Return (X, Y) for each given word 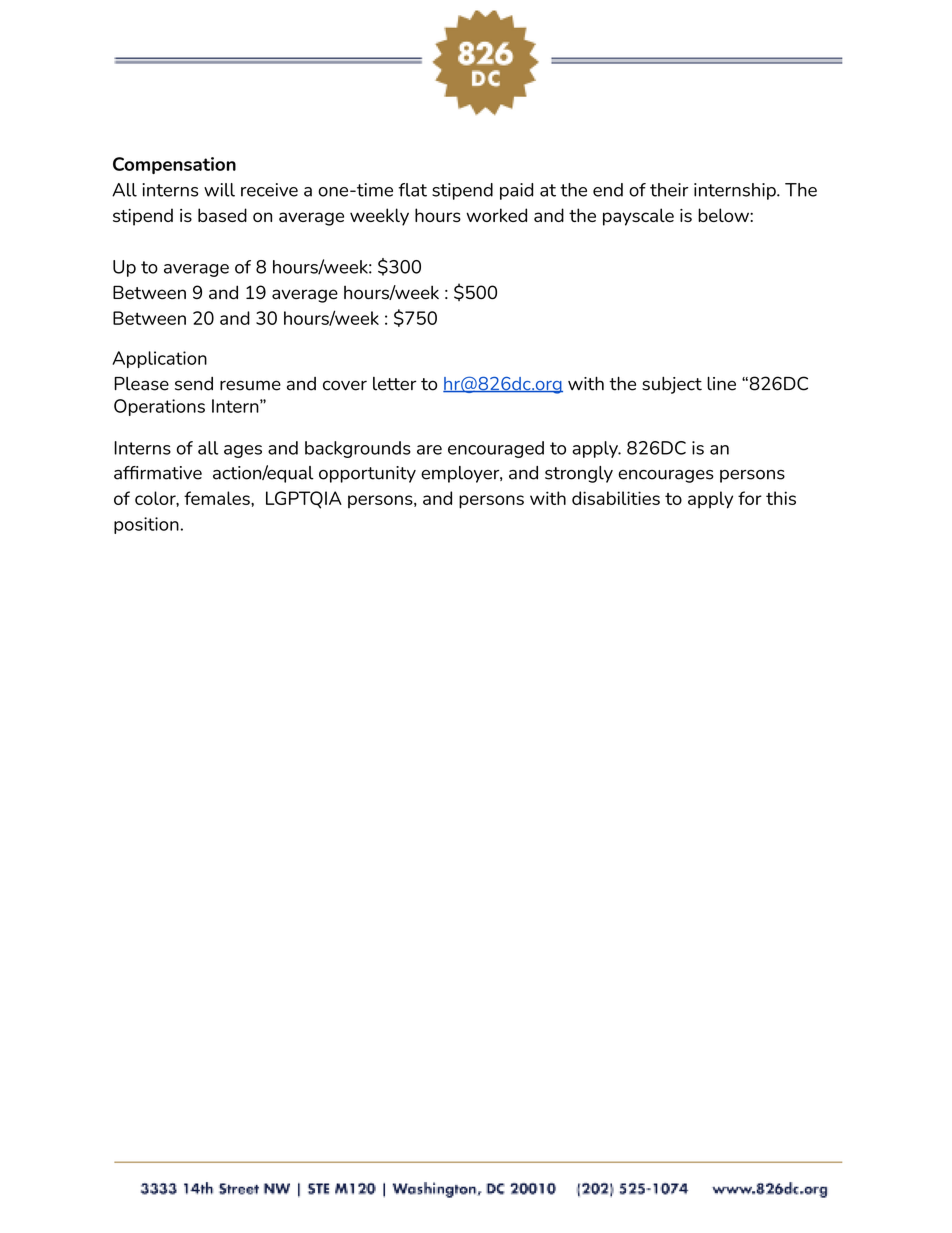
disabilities (616, 498)
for (750, 498)
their (669, 190)
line (721, 383)
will (219, 190)
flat (412, 190)
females (218, 498)
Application (159, 359)
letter (394, 384)
